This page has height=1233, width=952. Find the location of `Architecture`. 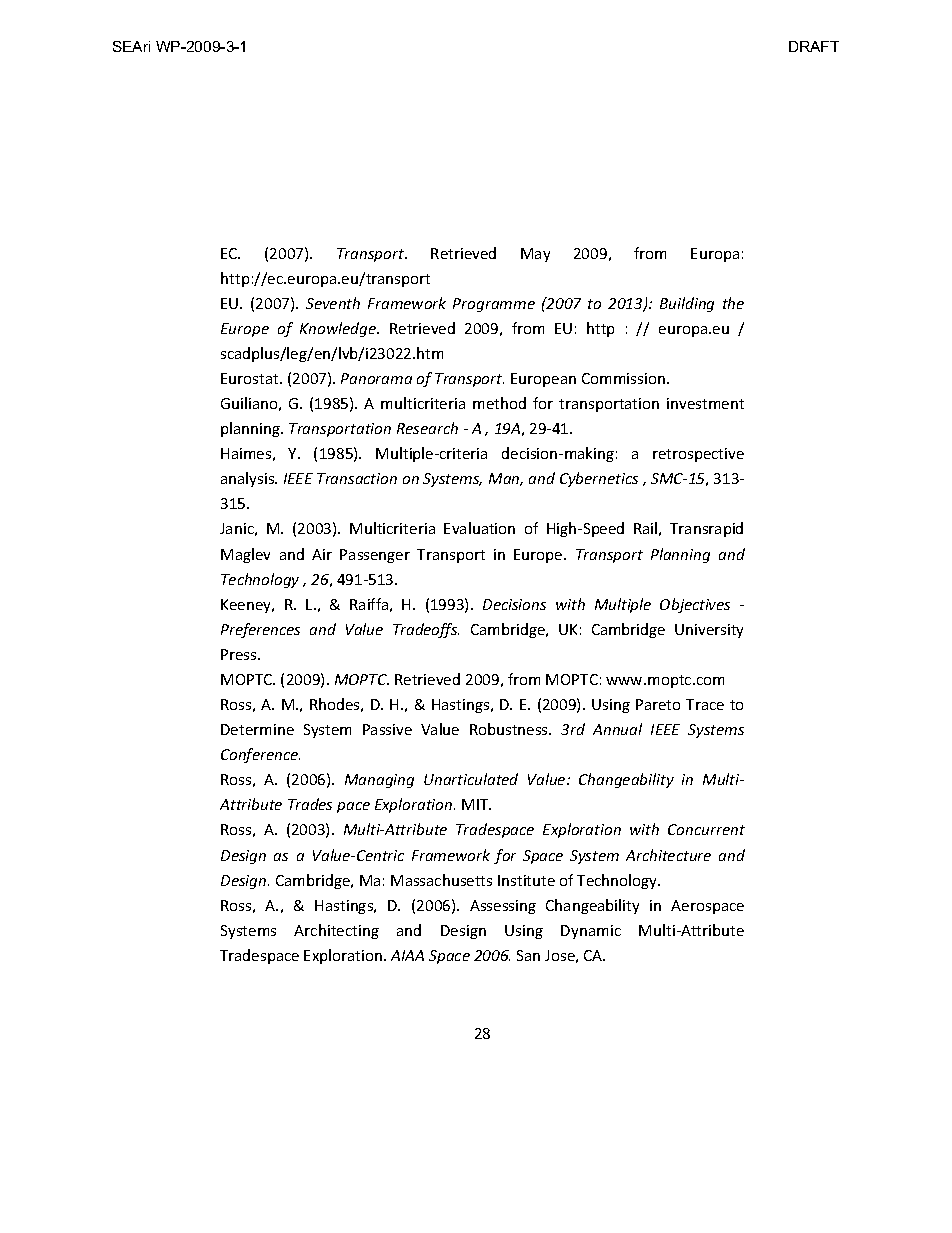

Architecture is located at coordinates (668, 855).
